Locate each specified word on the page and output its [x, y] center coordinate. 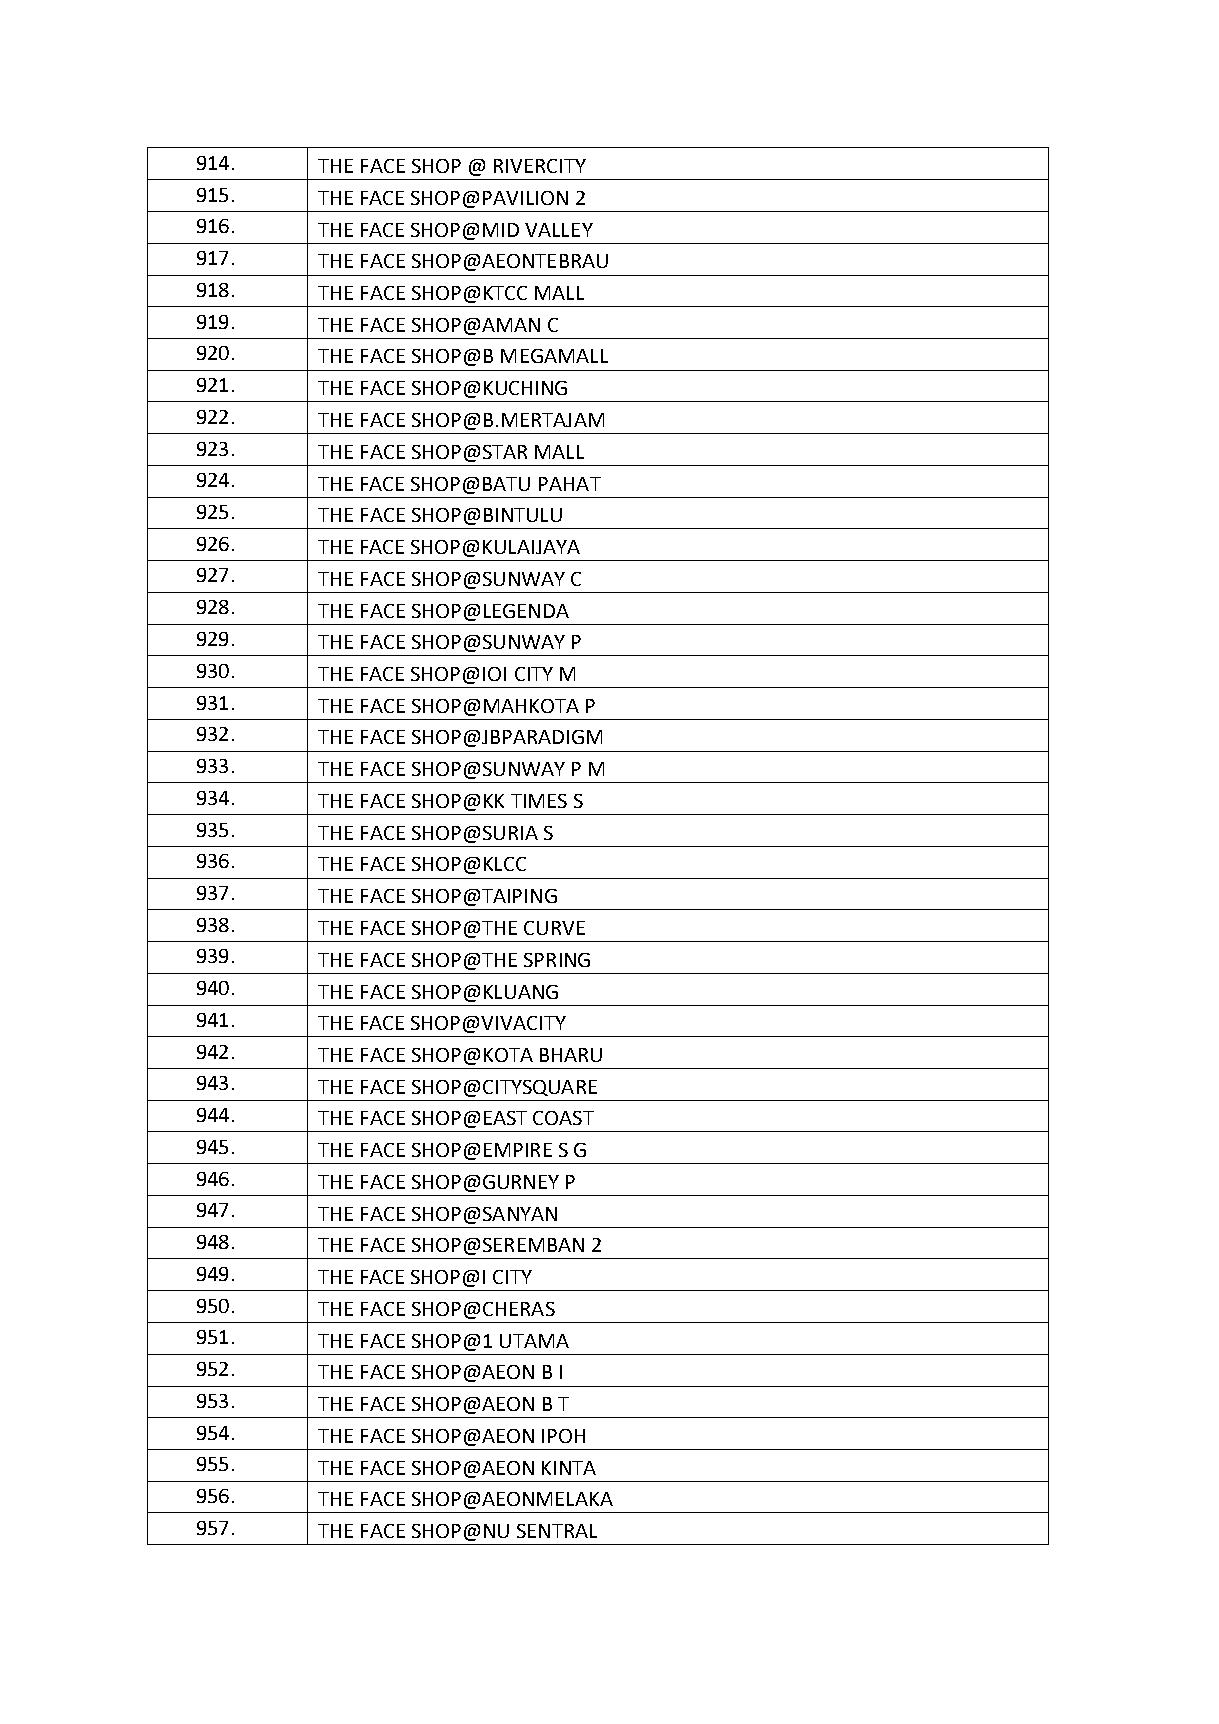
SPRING [557, 960]
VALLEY [559, 230]
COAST [563, 1118]
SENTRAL [557, 1531]
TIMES [539, 801]
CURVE [554, 928]
